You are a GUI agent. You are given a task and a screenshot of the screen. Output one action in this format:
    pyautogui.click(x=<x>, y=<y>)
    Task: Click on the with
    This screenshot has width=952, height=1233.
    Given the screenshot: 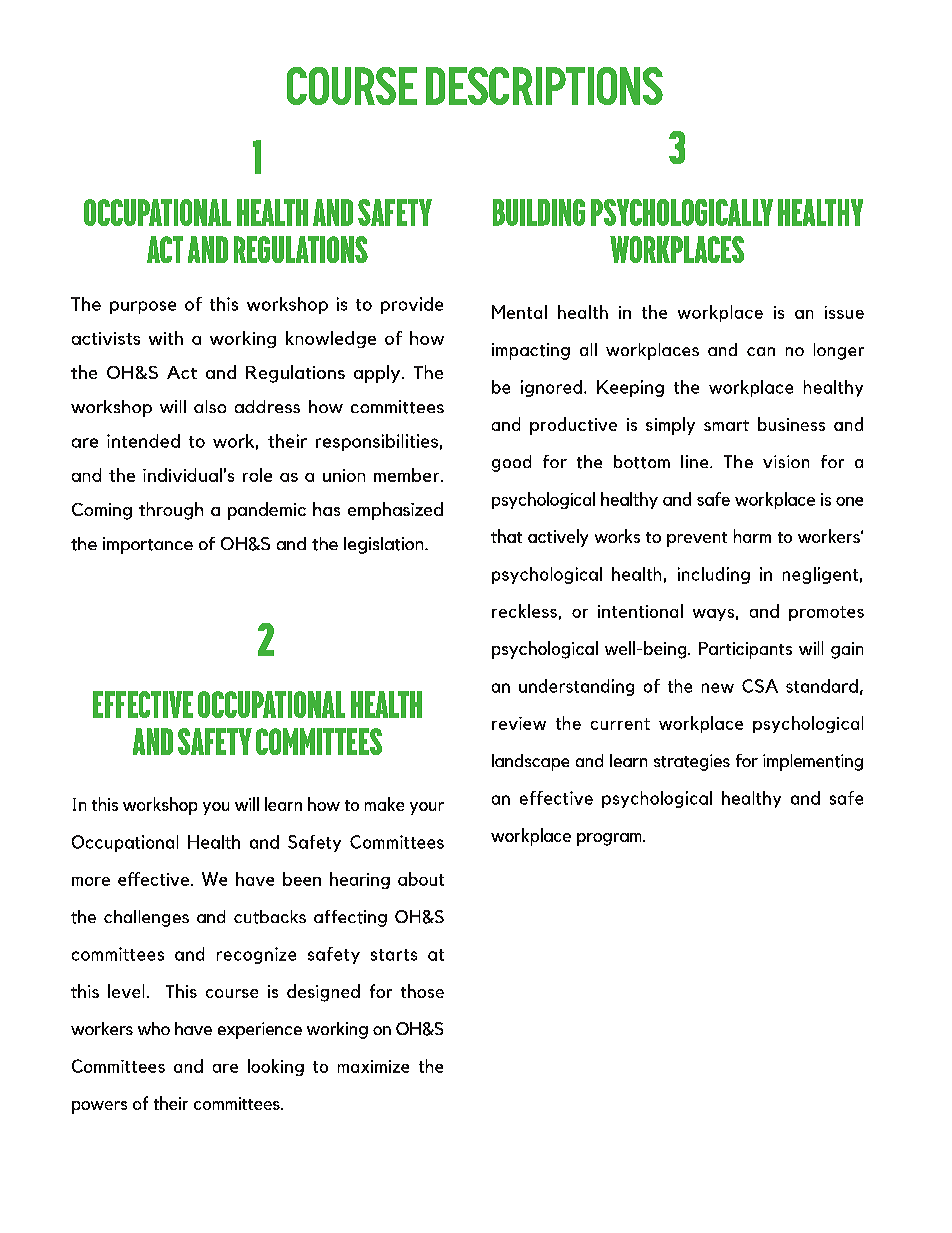 What is the action you would take?
    pyautogui.click(x=166, y=338)
